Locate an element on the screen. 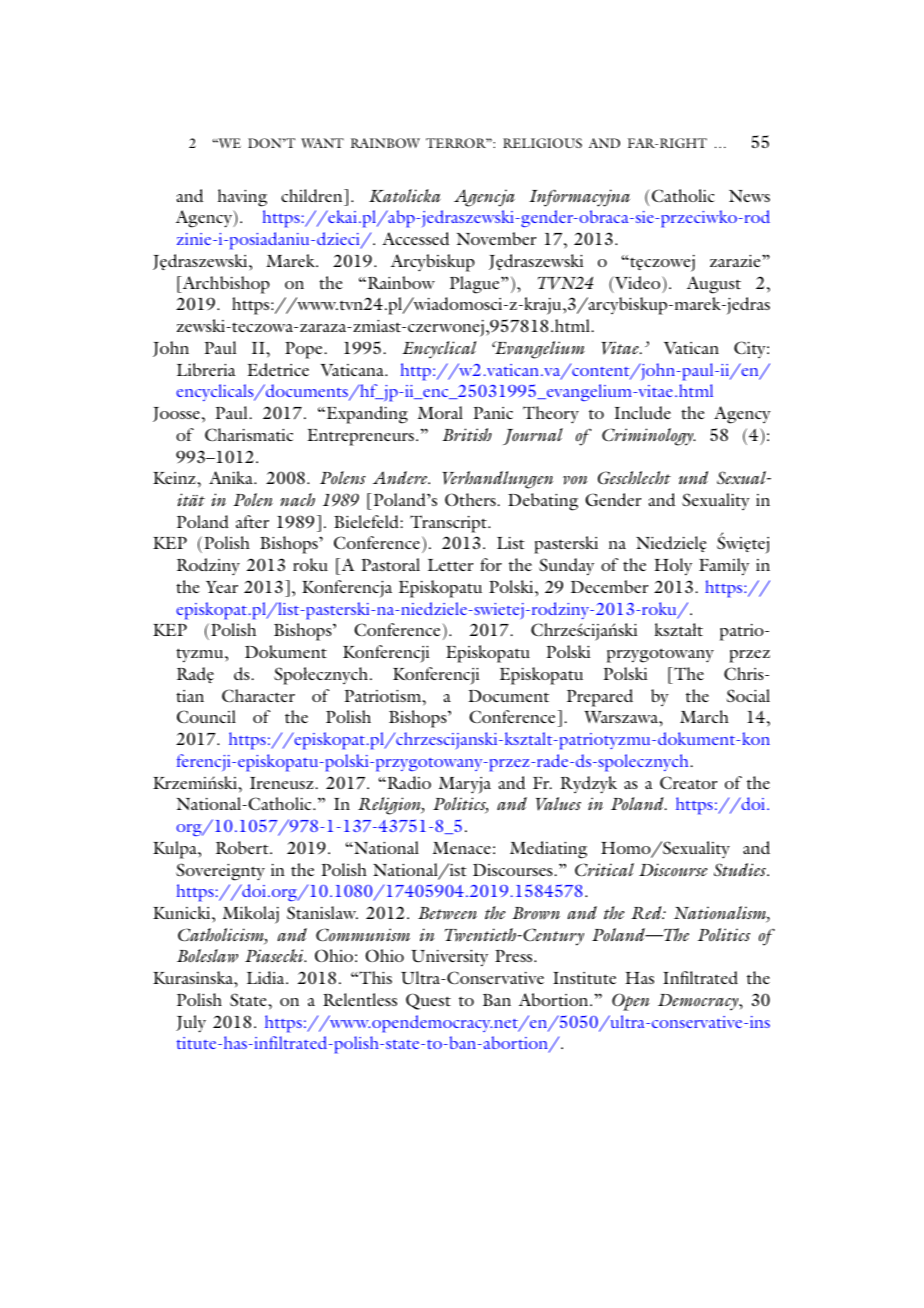  Year is located at coordinates (222, 587).
